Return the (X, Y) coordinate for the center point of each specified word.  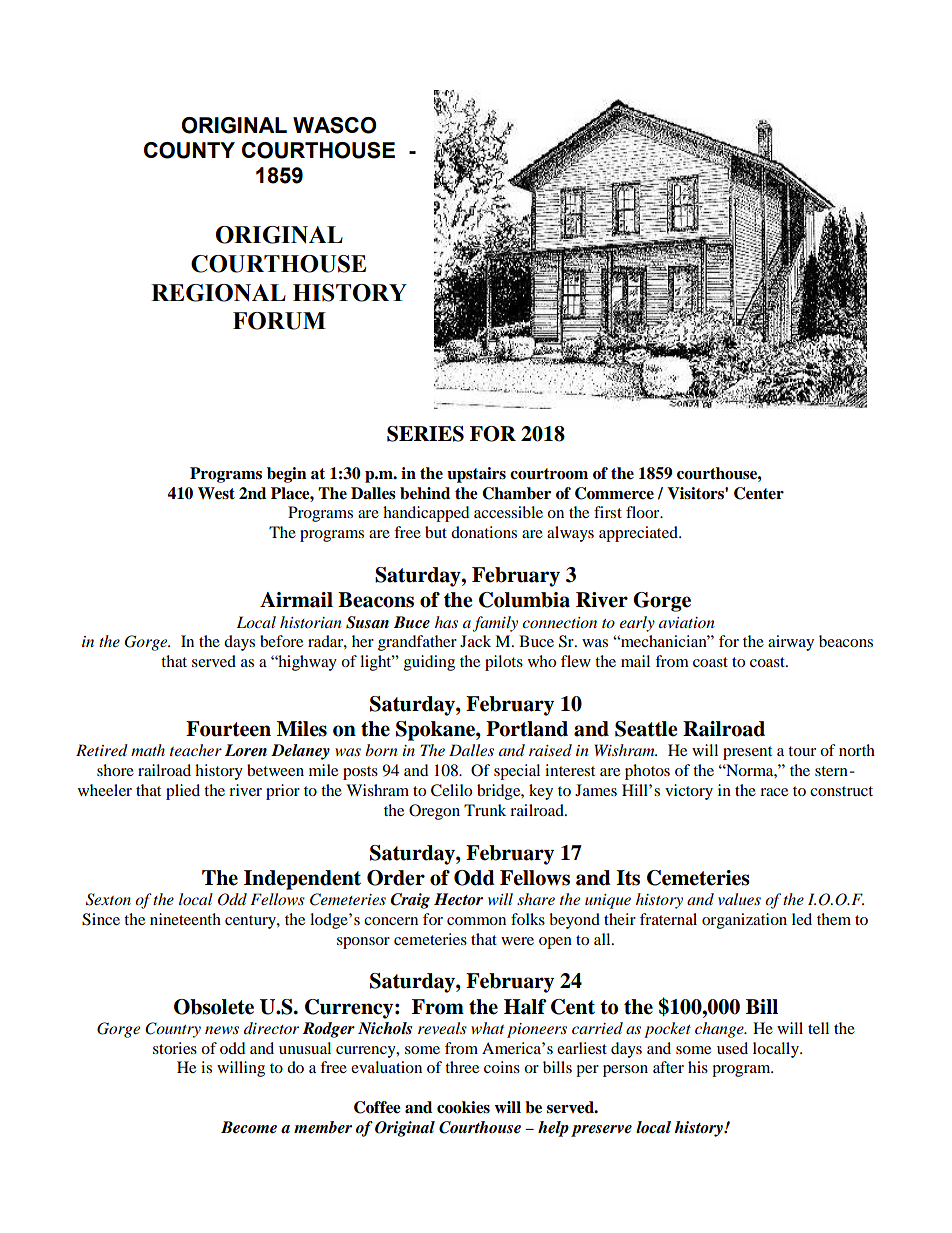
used (732, 1048)
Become (249, 1127)
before (281, 641)
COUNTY (189, 150)
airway (791, 643)
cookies (463, 1107)
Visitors (696, 493)
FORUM (279, 321)
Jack (475, 641)
